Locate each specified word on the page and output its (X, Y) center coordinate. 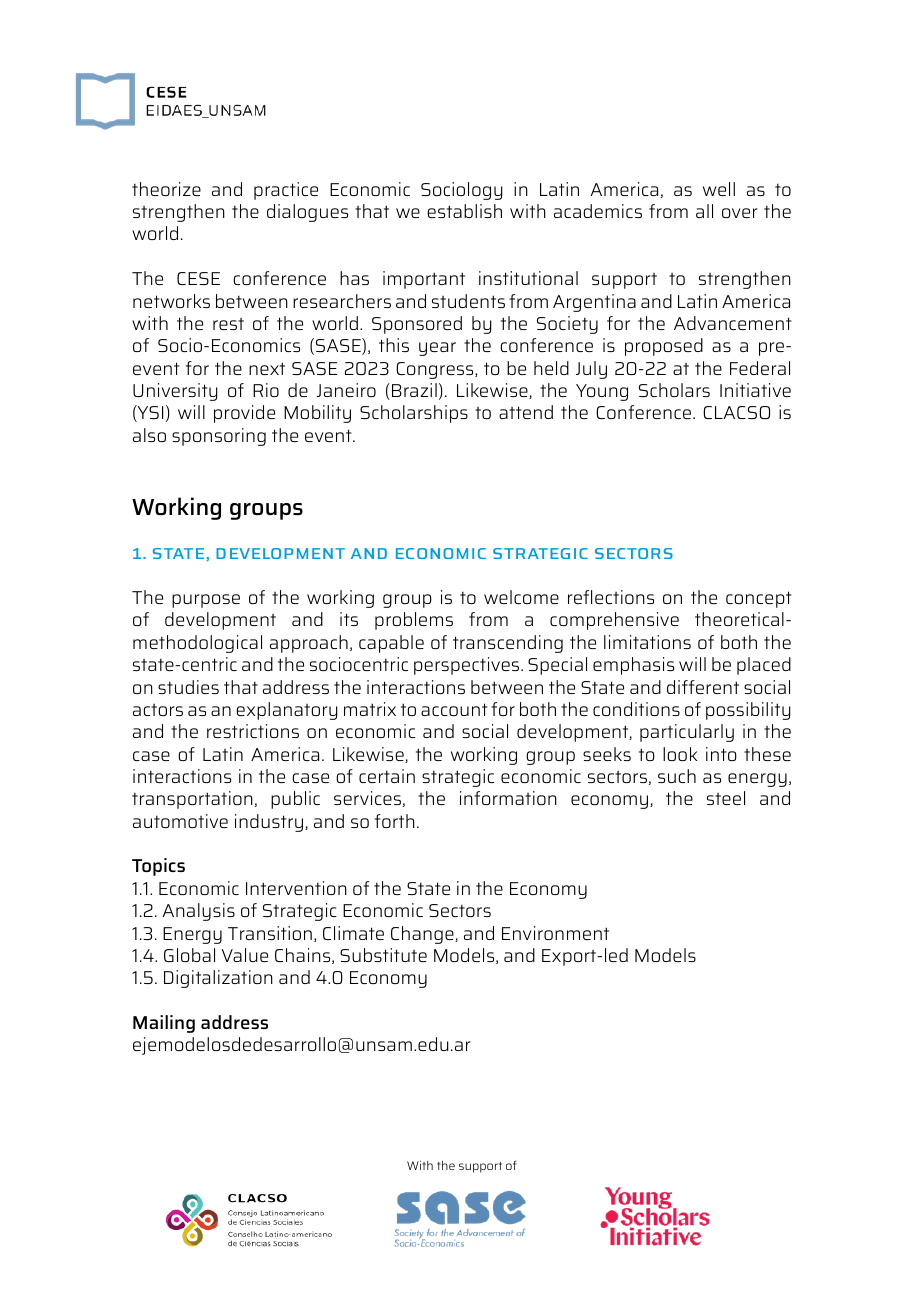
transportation (192, 800)
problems (414, 621)
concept (759, 599)
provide (244, 414)
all (704, 211)
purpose (206, 601)
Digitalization (218, 979)
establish (464, 211)
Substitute (383, 955)
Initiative (755, 390)
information (508, 798)
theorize (166, 189)
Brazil (414, 390)
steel (726, 798)
